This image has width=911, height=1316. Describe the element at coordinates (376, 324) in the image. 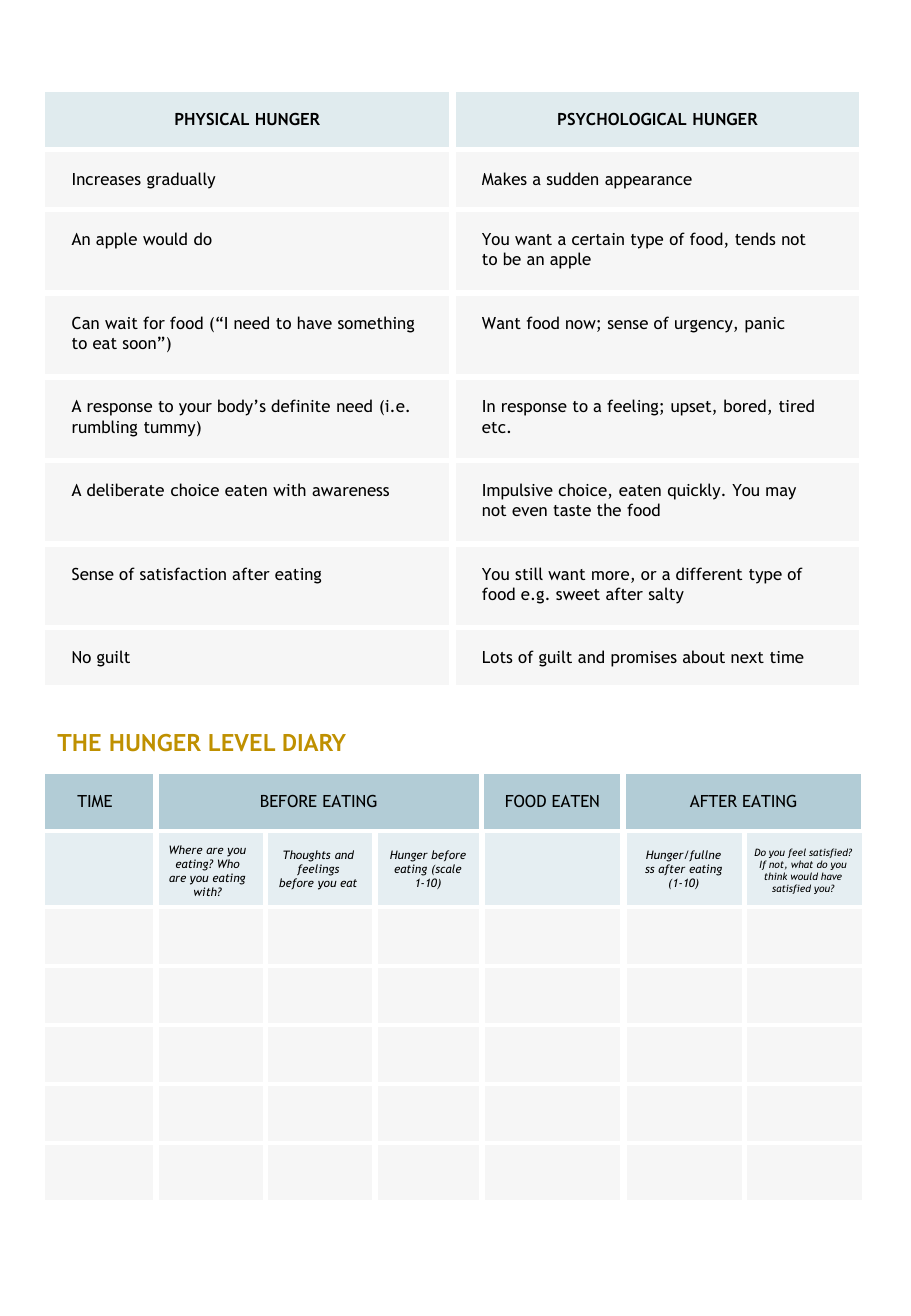

I see `something` at that location.
